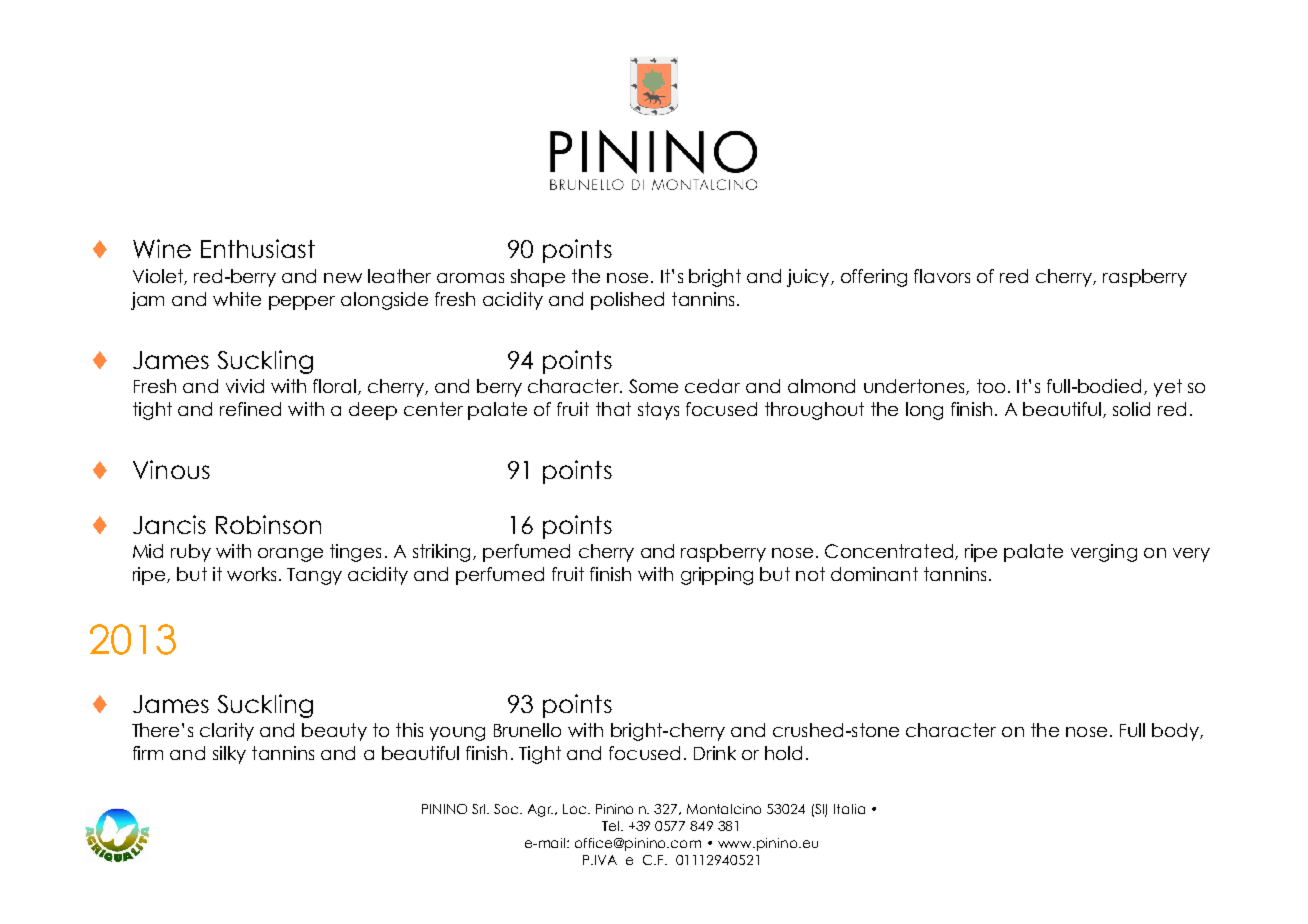 The image size is (1308, 924). What do you see at coordinates (717, 576) in the page?
I see `gripping` at bounding box center [717, 576].
